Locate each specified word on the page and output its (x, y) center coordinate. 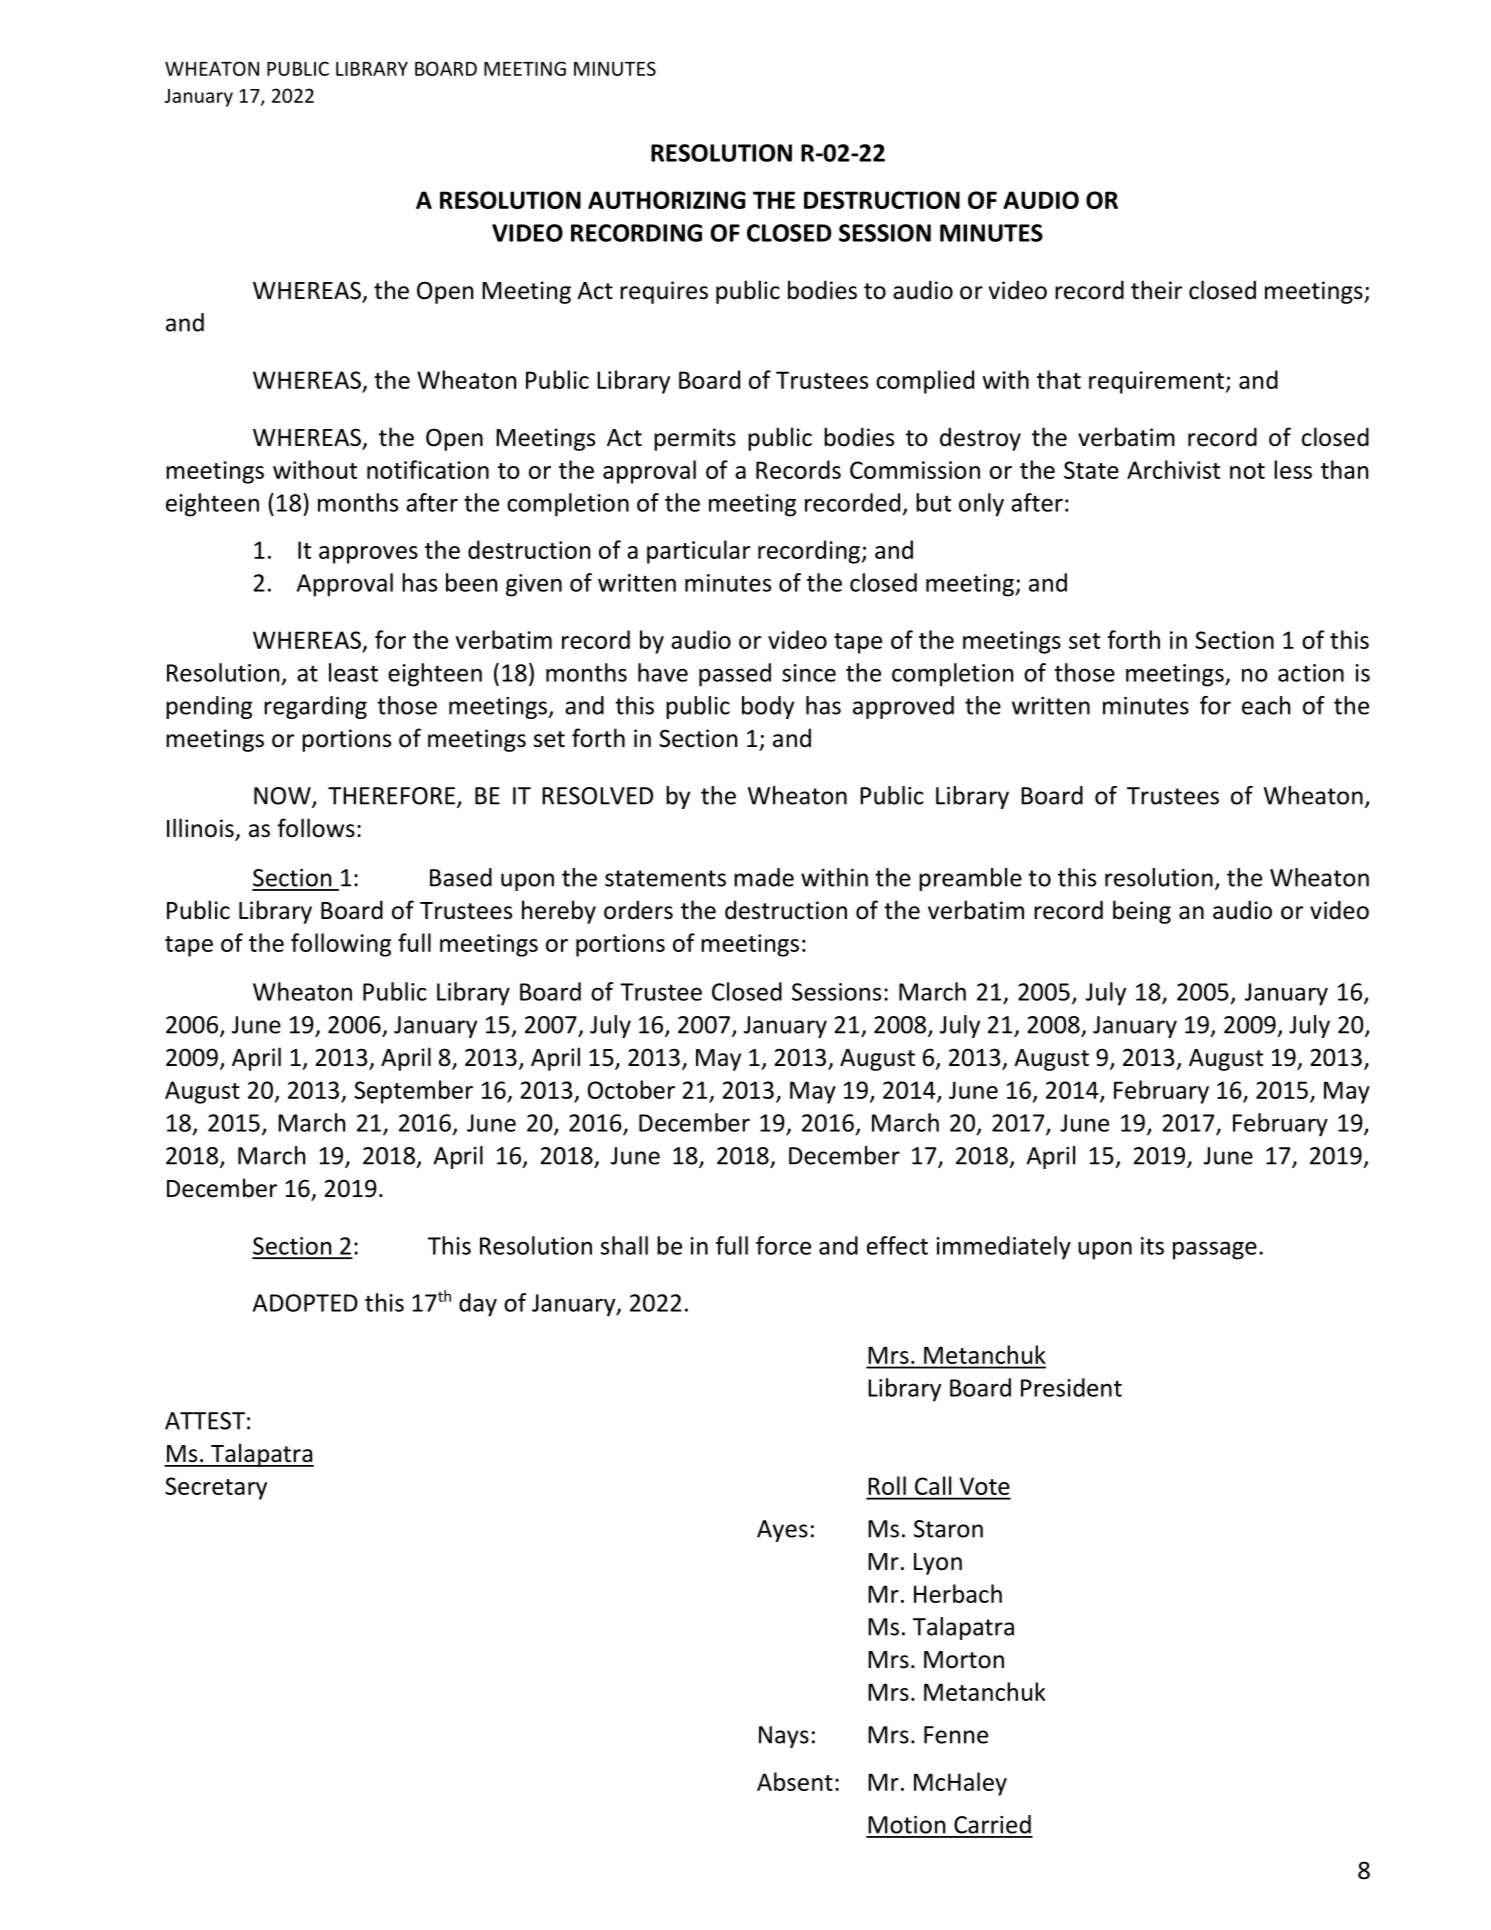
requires (664, 292)
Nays (784, 1737)
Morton (964, 1660)
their (1156, 290)
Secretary (216, 1488)
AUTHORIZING (667, 200)
